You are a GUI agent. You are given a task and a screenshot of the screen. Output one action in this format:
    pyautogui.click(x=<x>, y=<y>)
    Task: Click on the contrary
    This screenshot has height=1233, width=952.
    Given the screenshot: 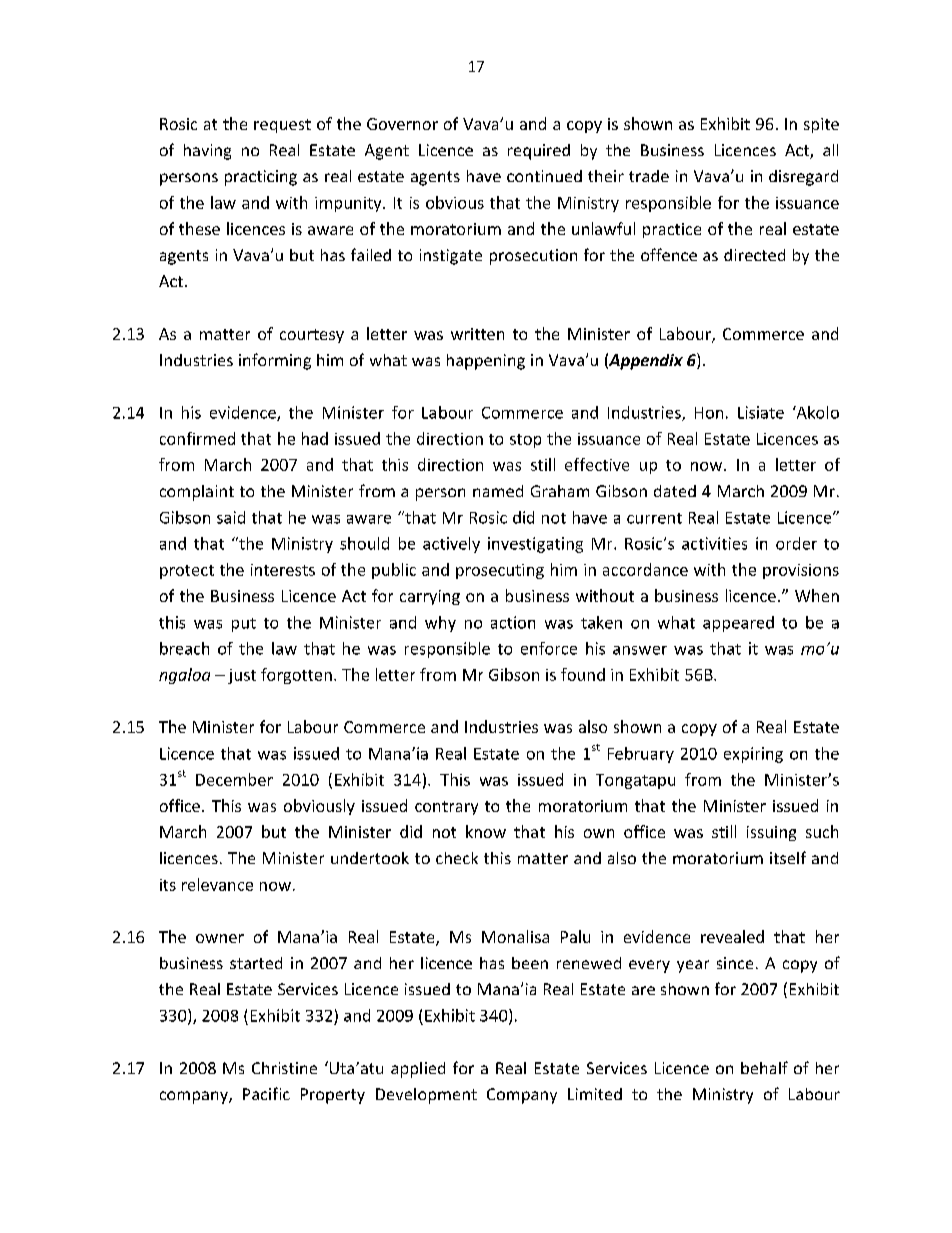 What is the action you would take?
    pyautogui.click(x=446, y=808)
